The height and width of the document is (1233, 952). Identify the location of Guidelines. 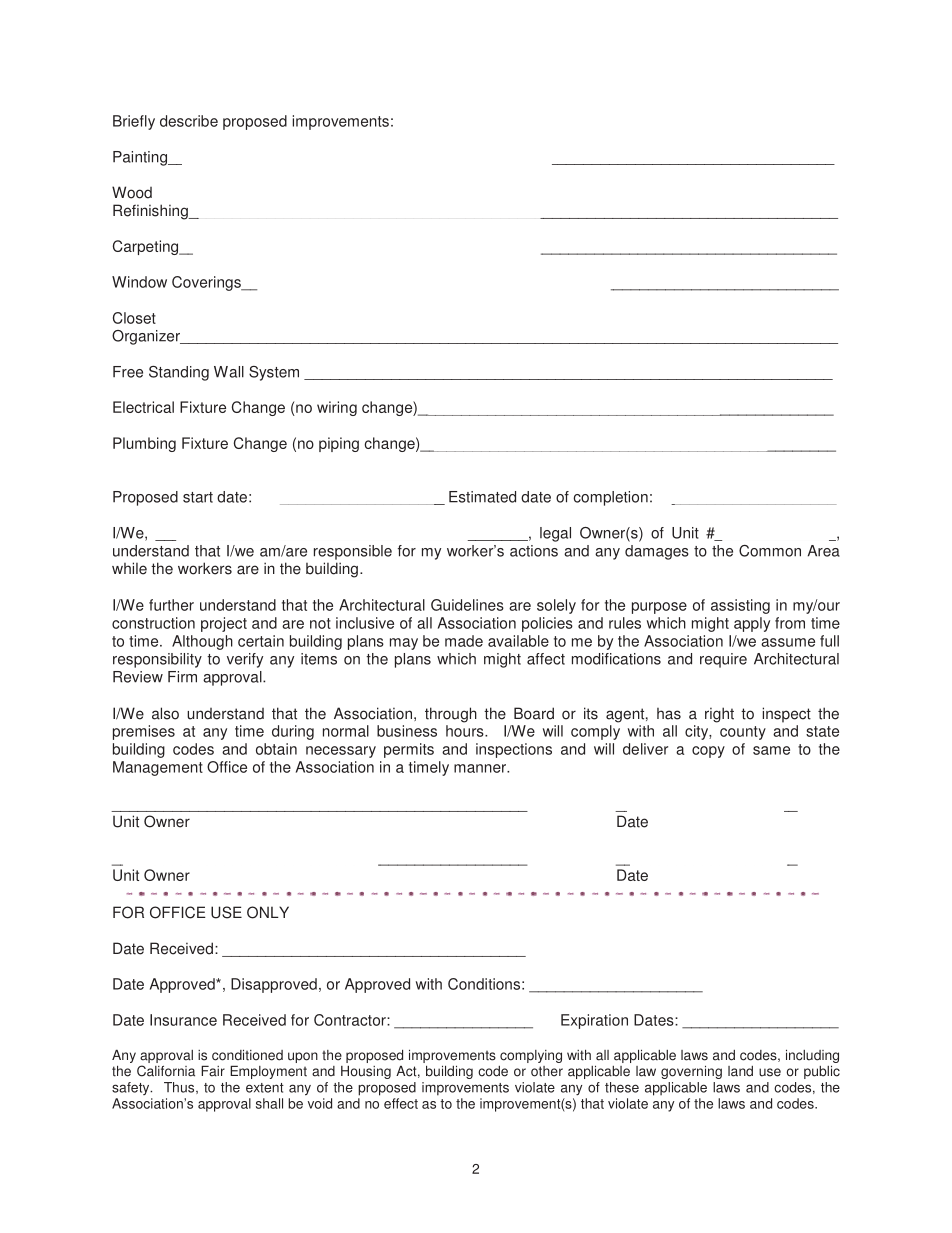
(467, 605).
